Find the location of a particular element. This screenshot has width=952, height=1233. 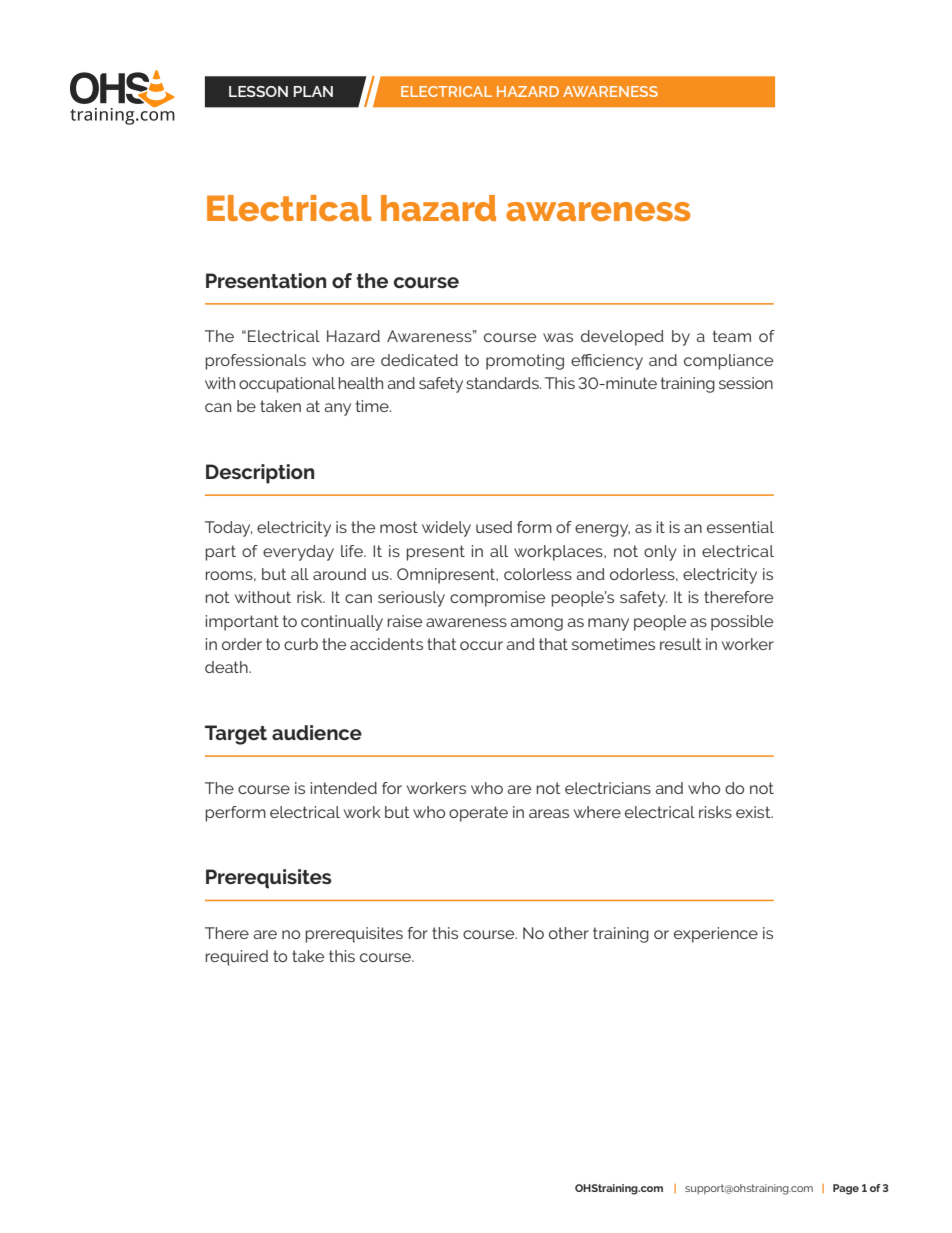

other is located at coordinates (569, 933).
